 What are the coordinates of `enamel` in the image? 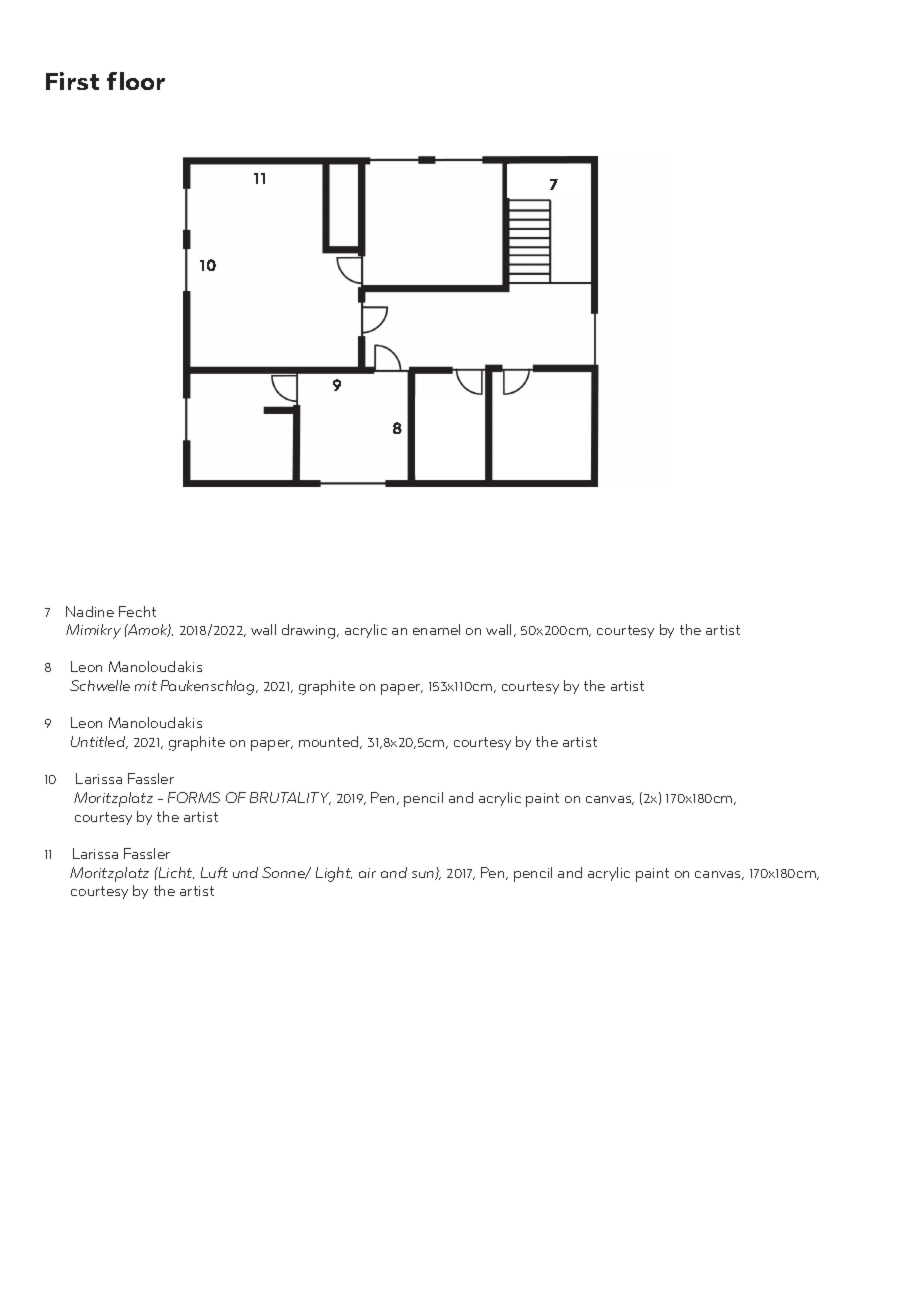 It's located at (436, 629).
